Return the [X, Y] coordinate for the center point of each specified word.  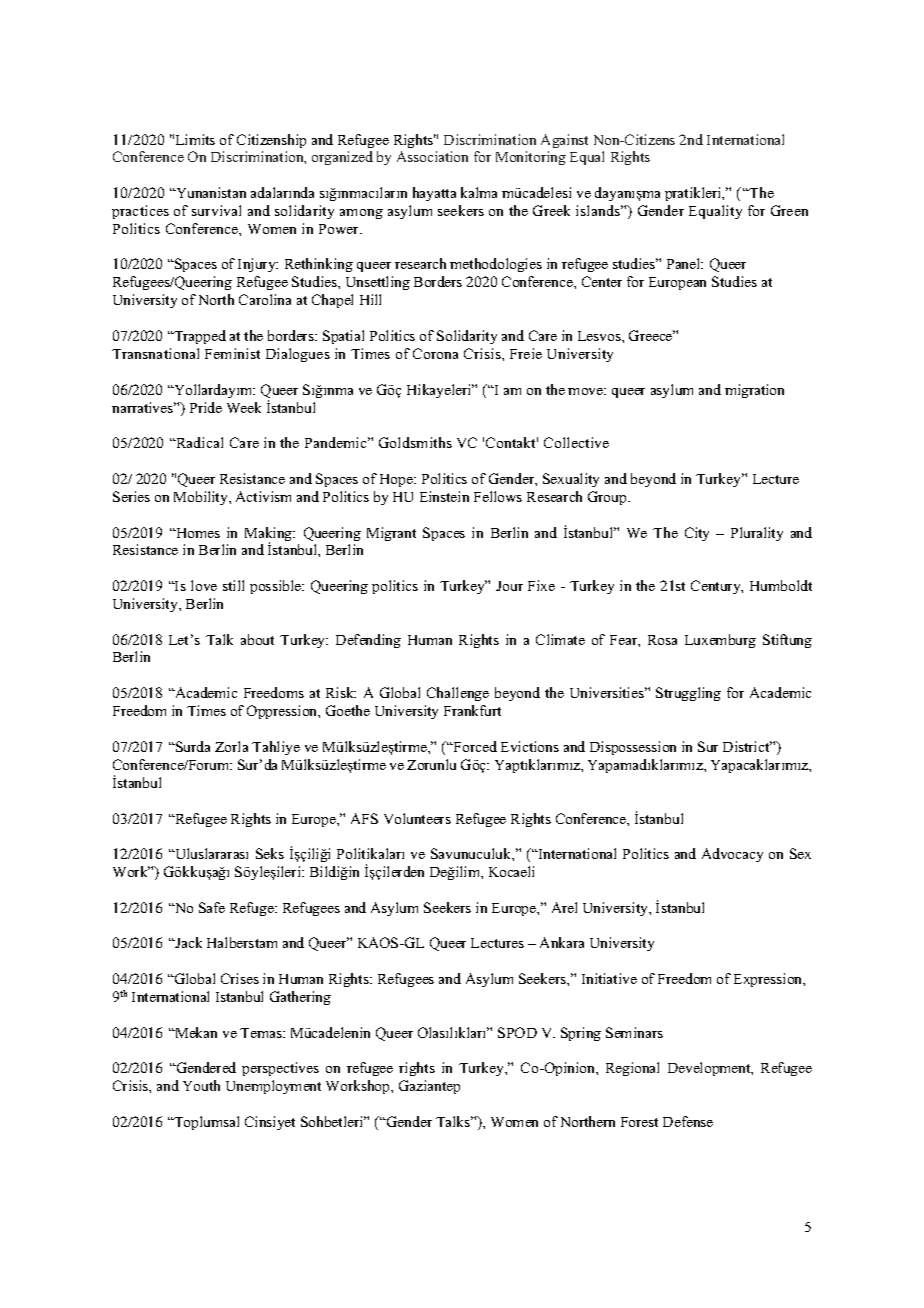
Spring [581, 1034]
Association [432, 156]
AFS [364, 818]
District [747, 746]
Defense [688, 1121]
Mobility [202, 498]
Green [789, 210]
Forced [474, 746]
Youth [201, 1085]
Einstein [444, 496]
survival [216, 210]
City [697, 534]
